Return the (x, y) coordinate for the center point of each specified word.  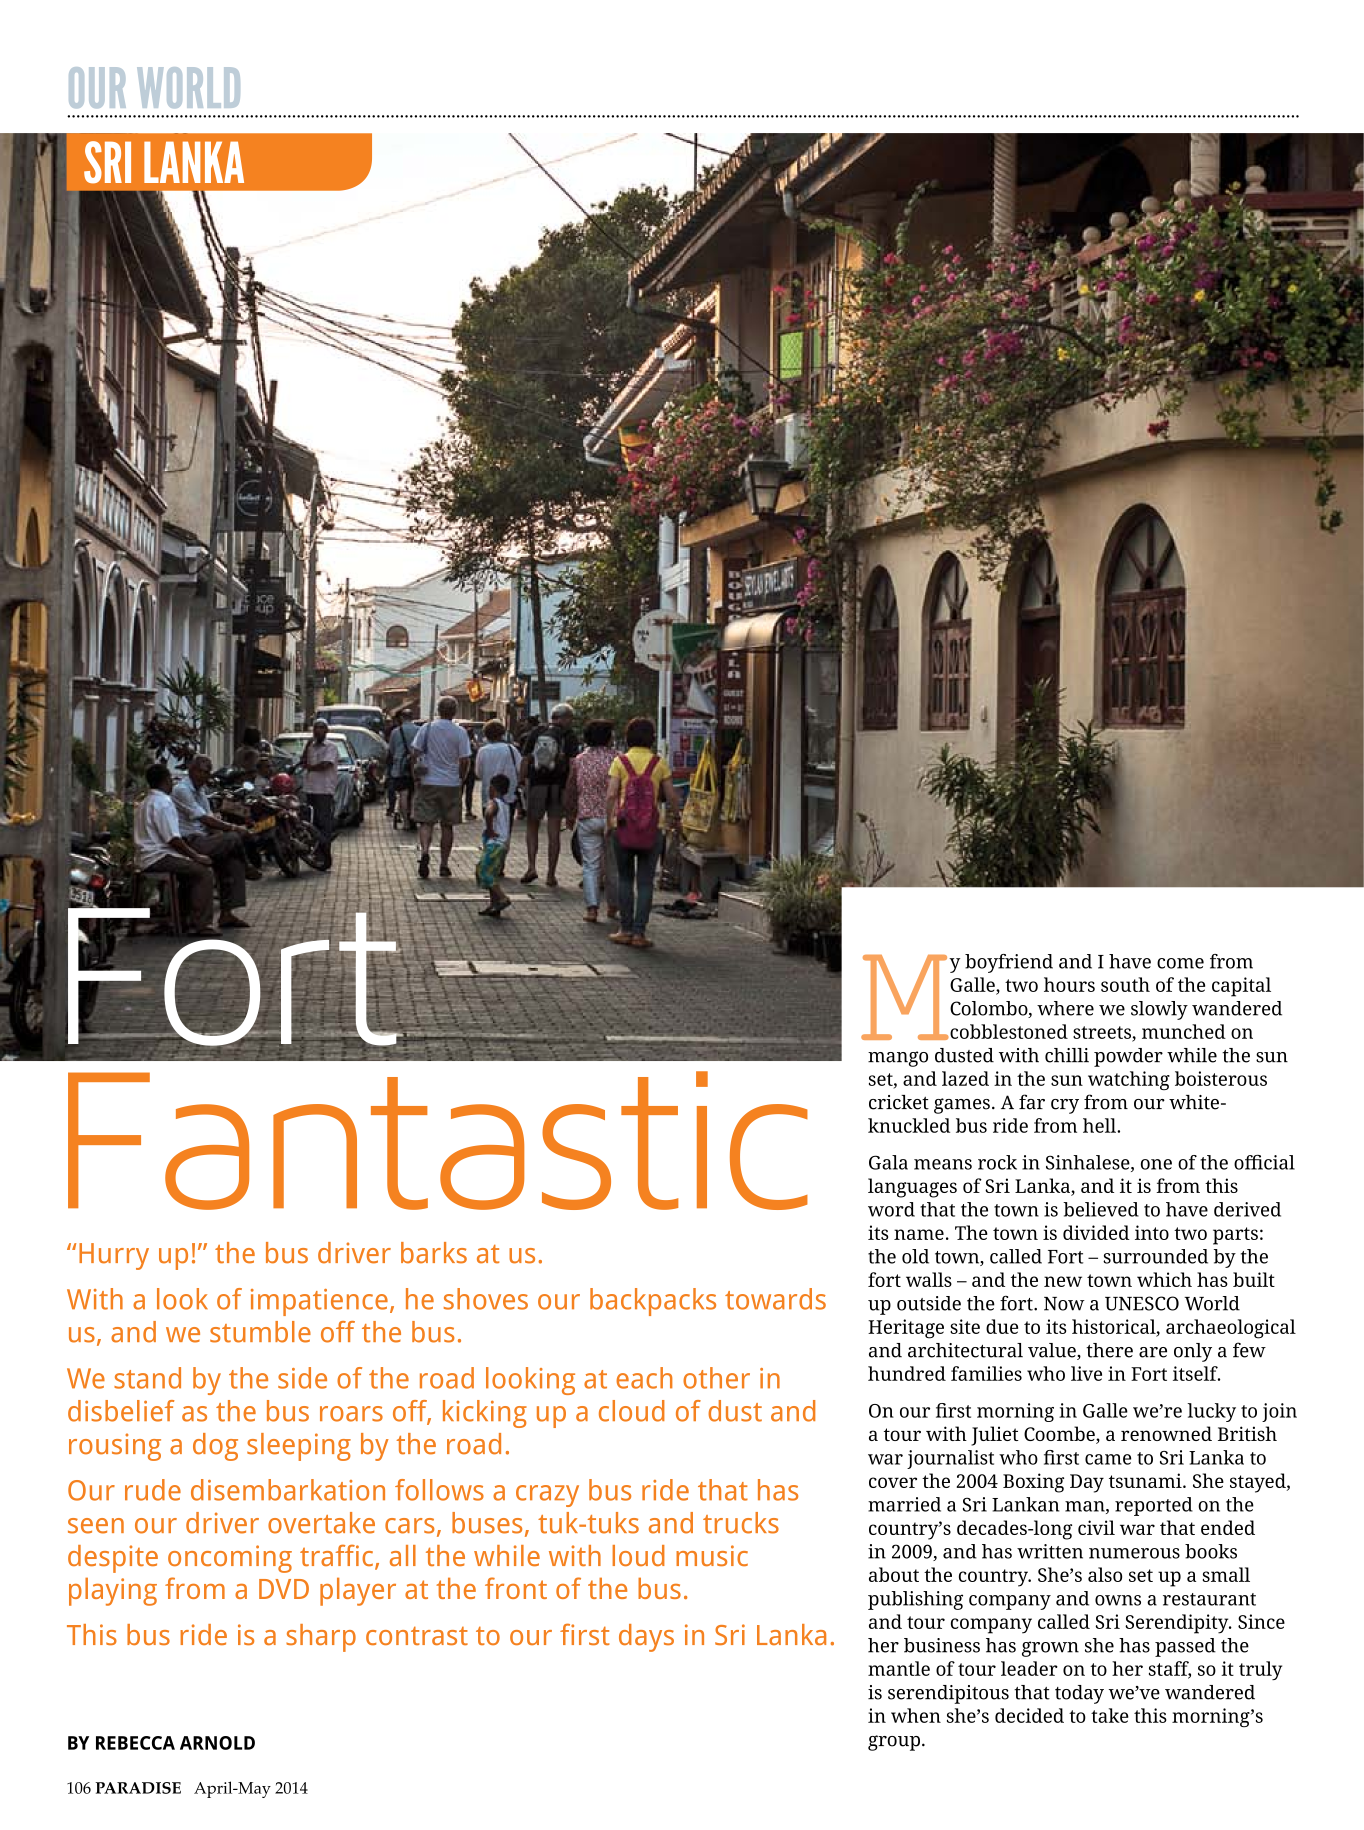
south (1125, 984)
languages (912, 1188)
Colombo (990, 1009)
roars (351, 1414)
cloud (632, 1411)
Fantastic (438, 1140)
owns (1118, 1600)
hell (1100, 1125)
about (894, 1574)
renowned (1166, 1433)
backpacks (653, 1302)
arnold (217, 1743)
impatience (319, 1302)
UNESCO (1142, 1303)
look (182, 1299)
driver (222, 1523)
